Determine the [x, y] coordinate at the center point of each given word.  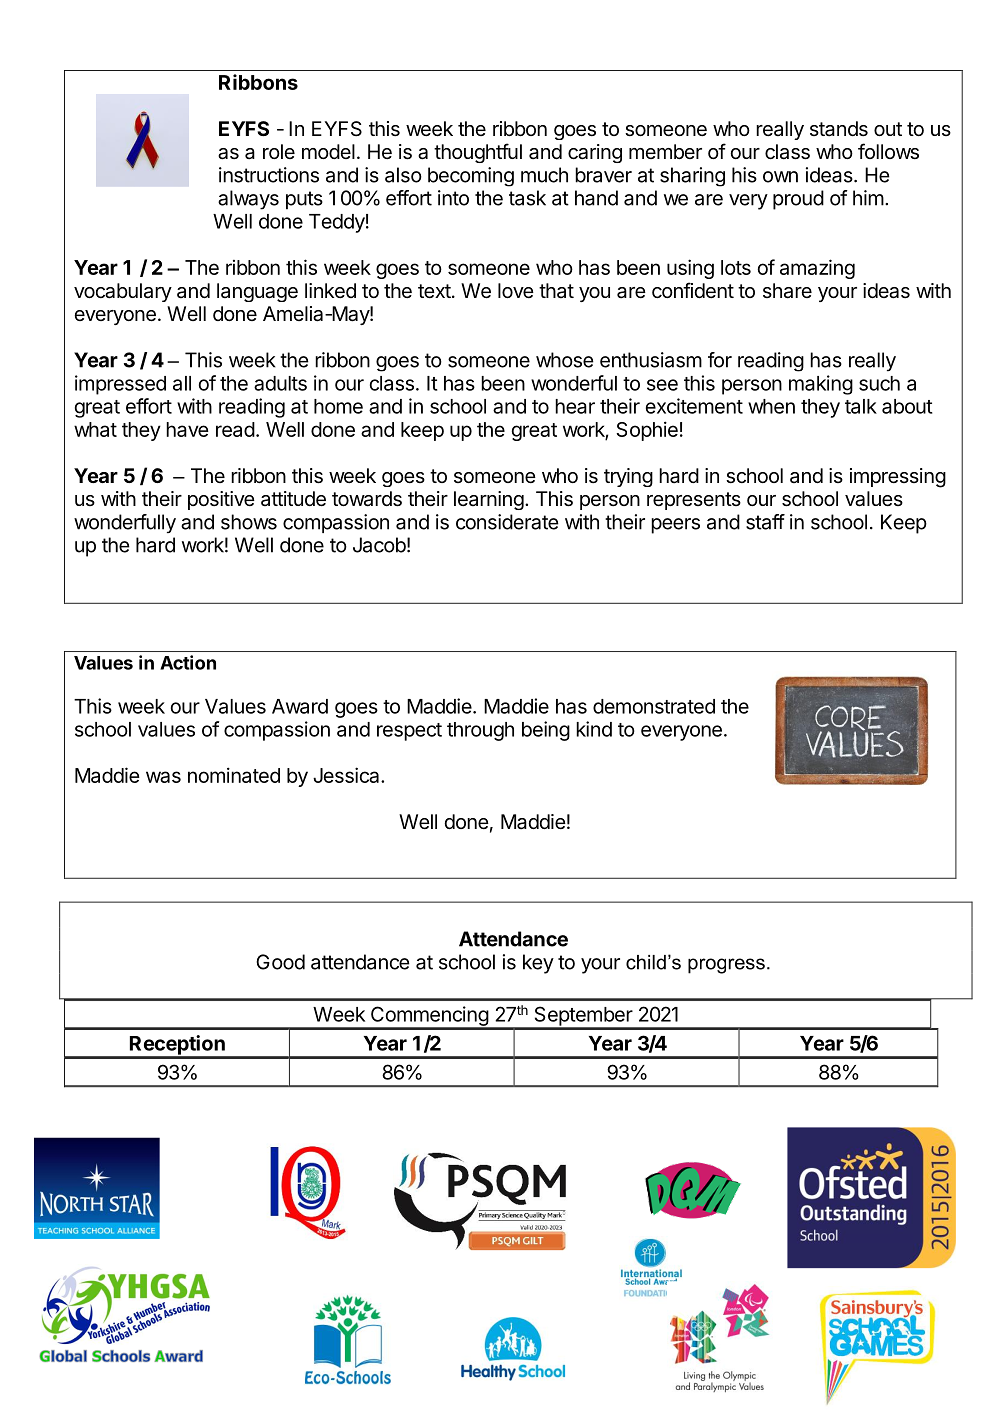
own [780, 177]
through [480, 731]
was [163, 777]
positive [221, 500]
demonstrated [654, 706]
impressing [898, 478]
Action [188, 662]
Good [280, 962]
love [516, 290]
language [257, 292]
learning [489, 500]
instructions [269, 175]
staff [765, 522]
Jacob [379, 545]
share [787, 291]
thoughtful [478, 153]
